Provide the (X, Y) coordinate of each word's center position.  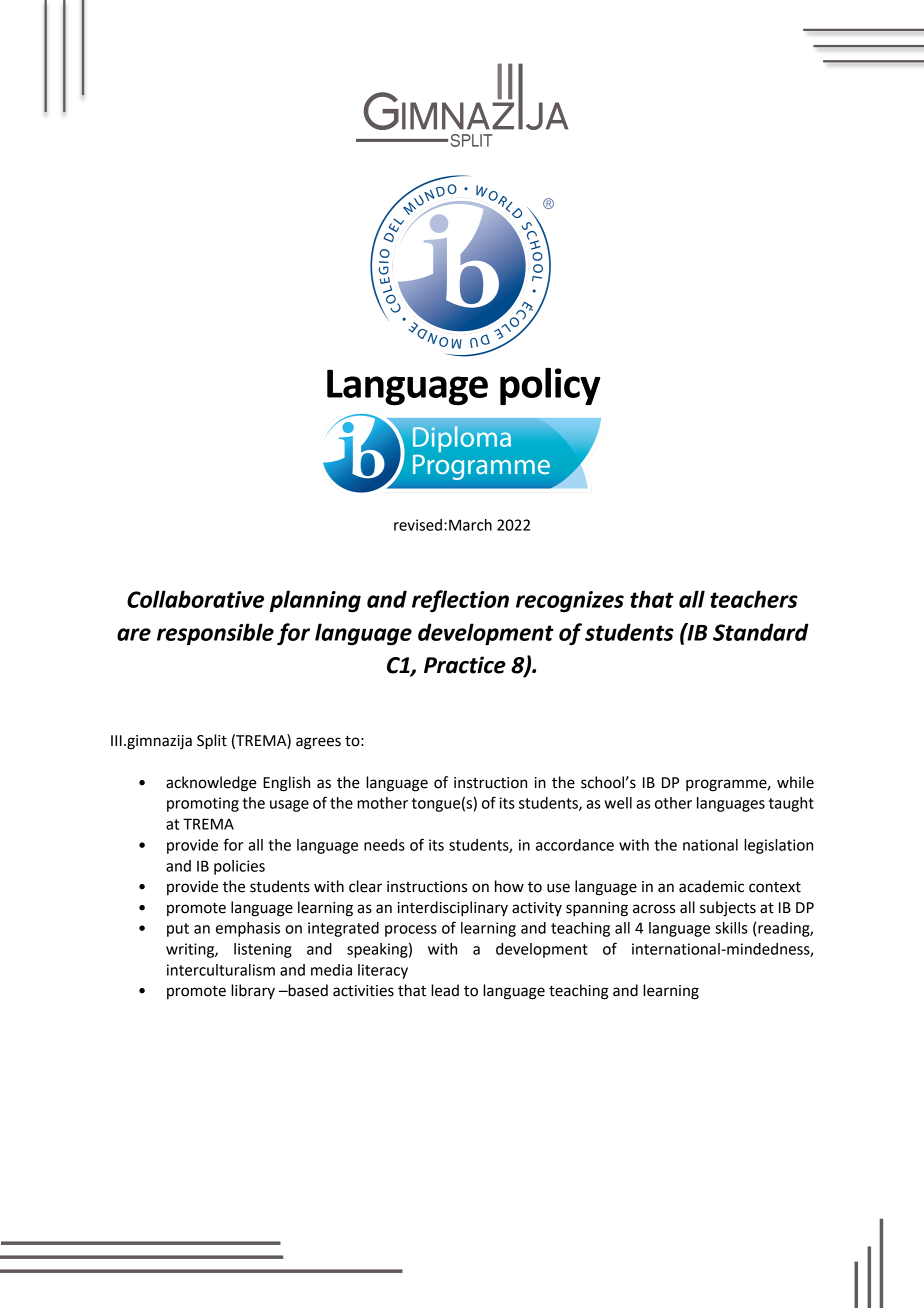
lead (445, 990)
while (795, 782)
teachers (754, 599)
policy (550, 386)
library (253, 991)
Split (212, 742)
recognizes (570, 601)
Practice (465, 665)
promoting (203, 804)
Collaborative (195, 599)
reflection (460, 601)
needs (384, 845)
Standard (761, 632)
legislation (778, 846)
